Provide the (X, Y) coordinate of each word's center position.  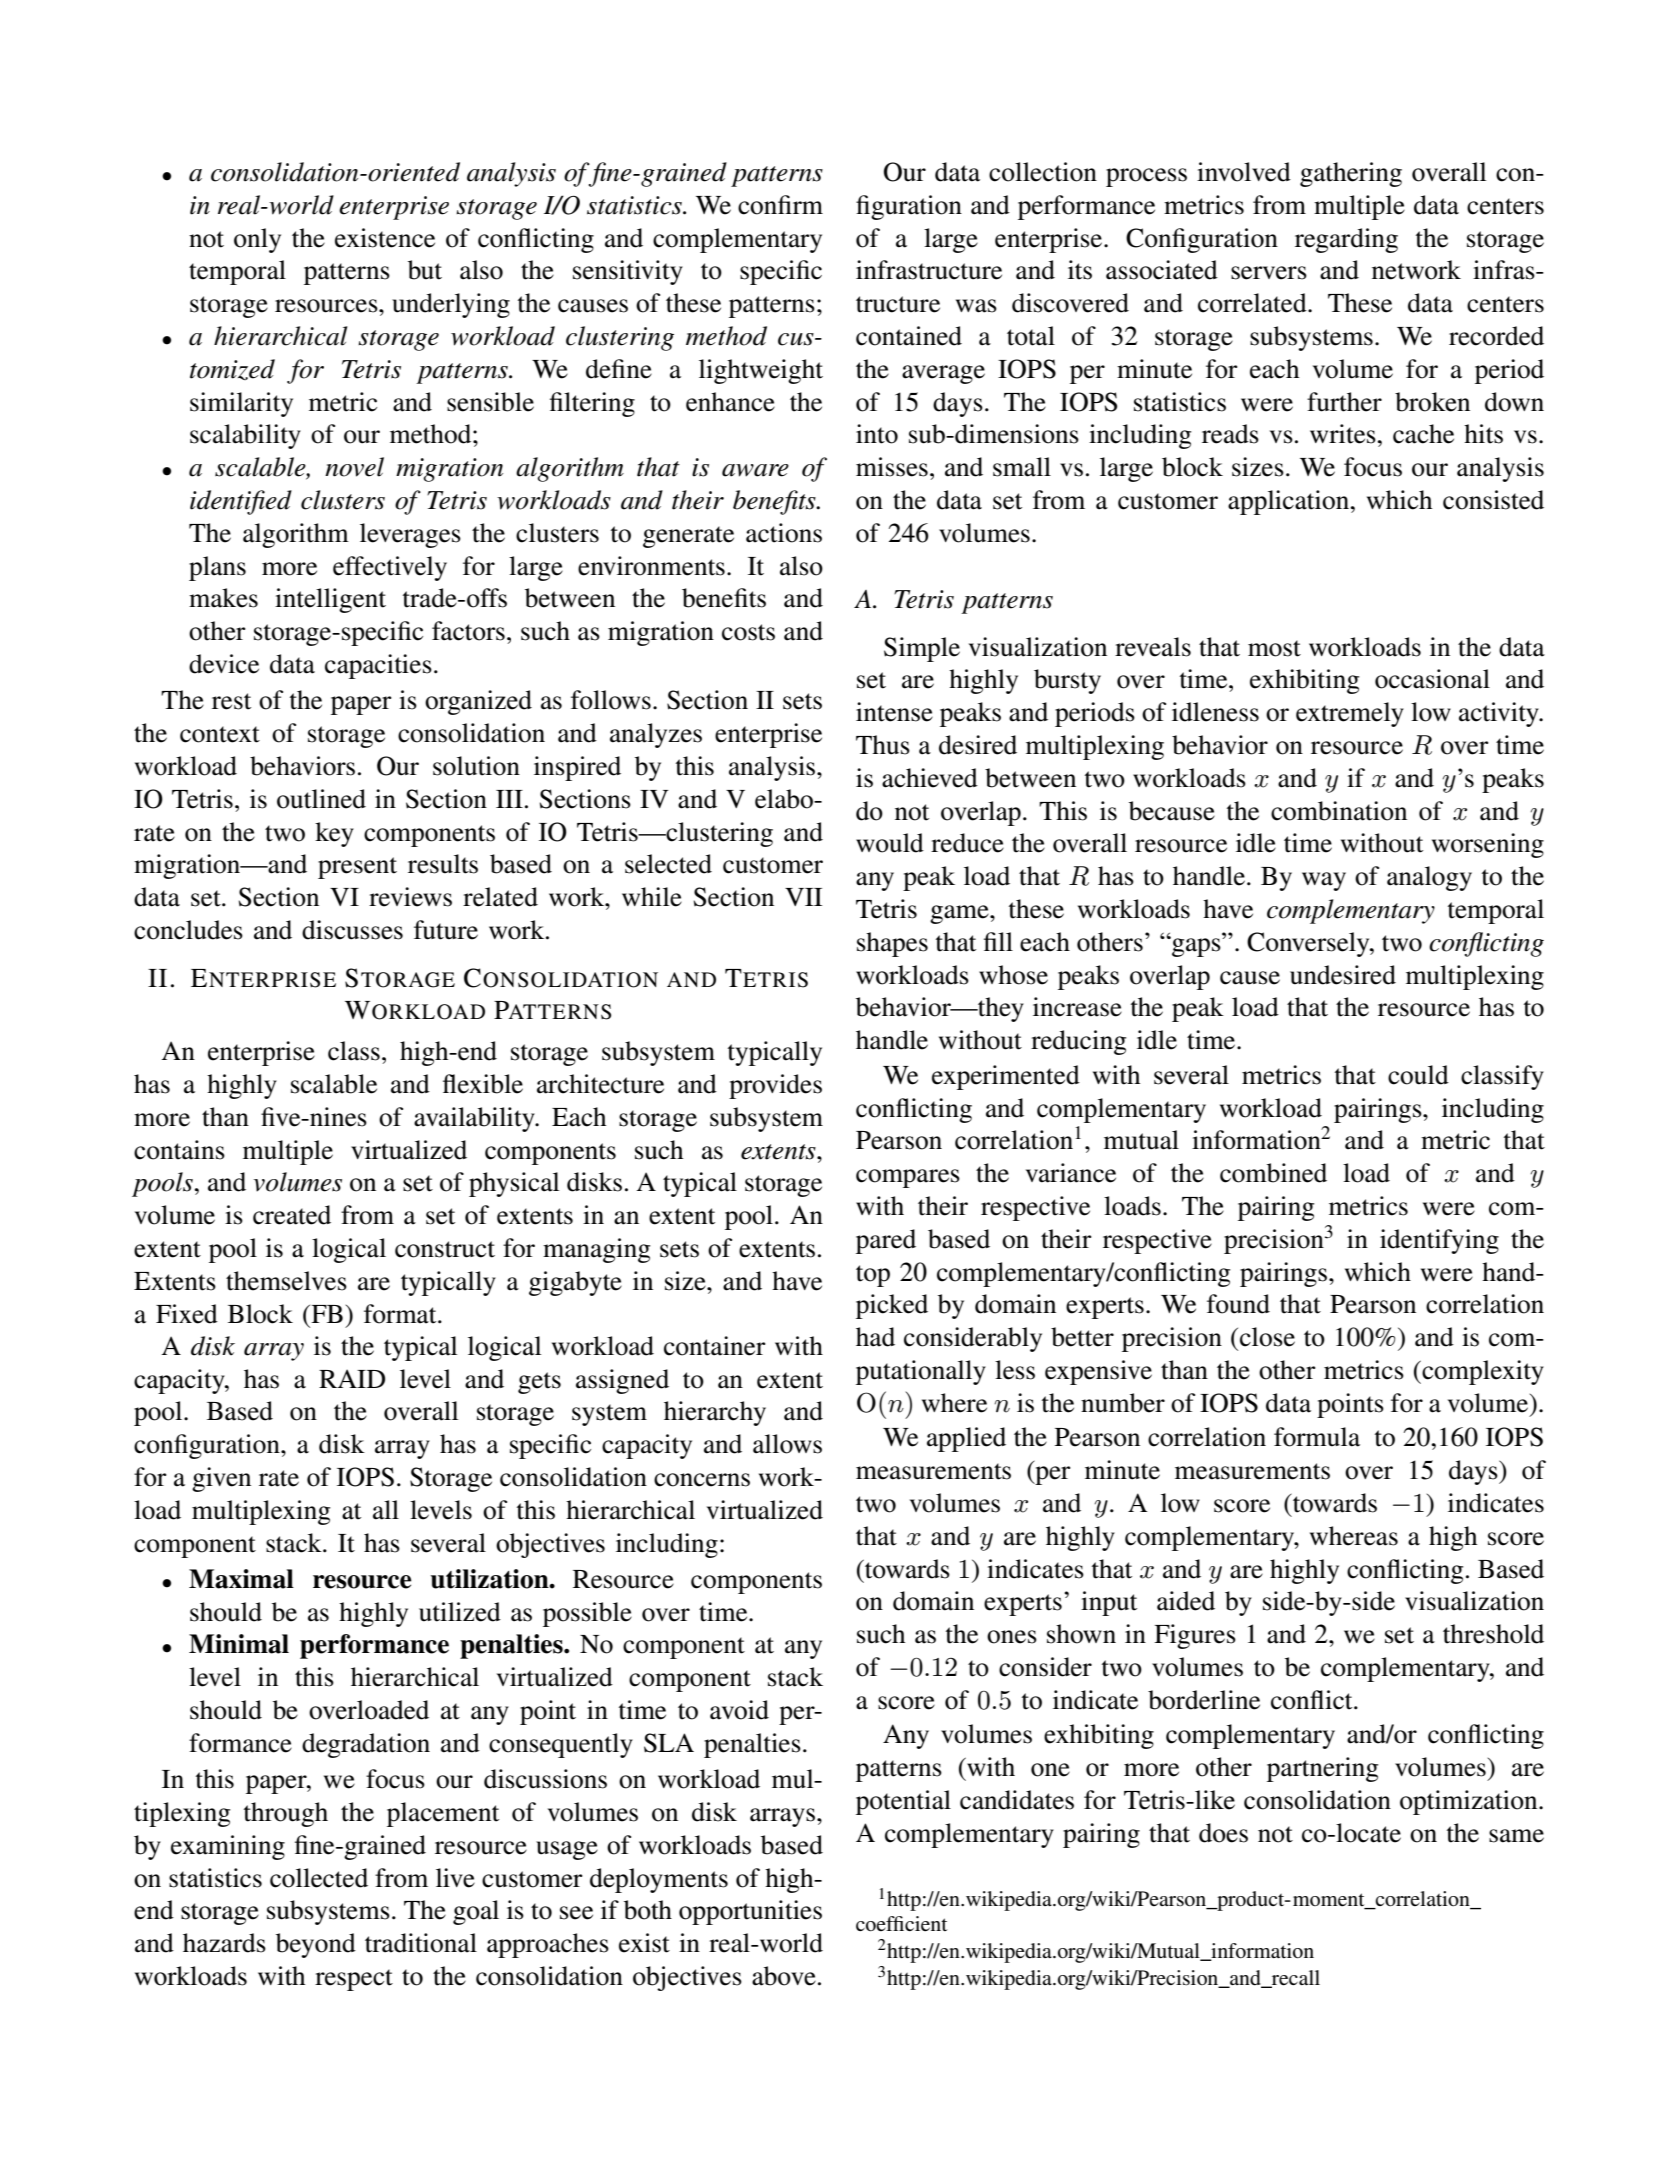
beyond (316, 1945)
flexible (483, 1084)
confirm (780, 205)
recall (1295, 1979)
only (257, 240)
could (1418, 1075)
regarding (1346, 240)
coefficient (901, 1924)
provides (775, 1086)
